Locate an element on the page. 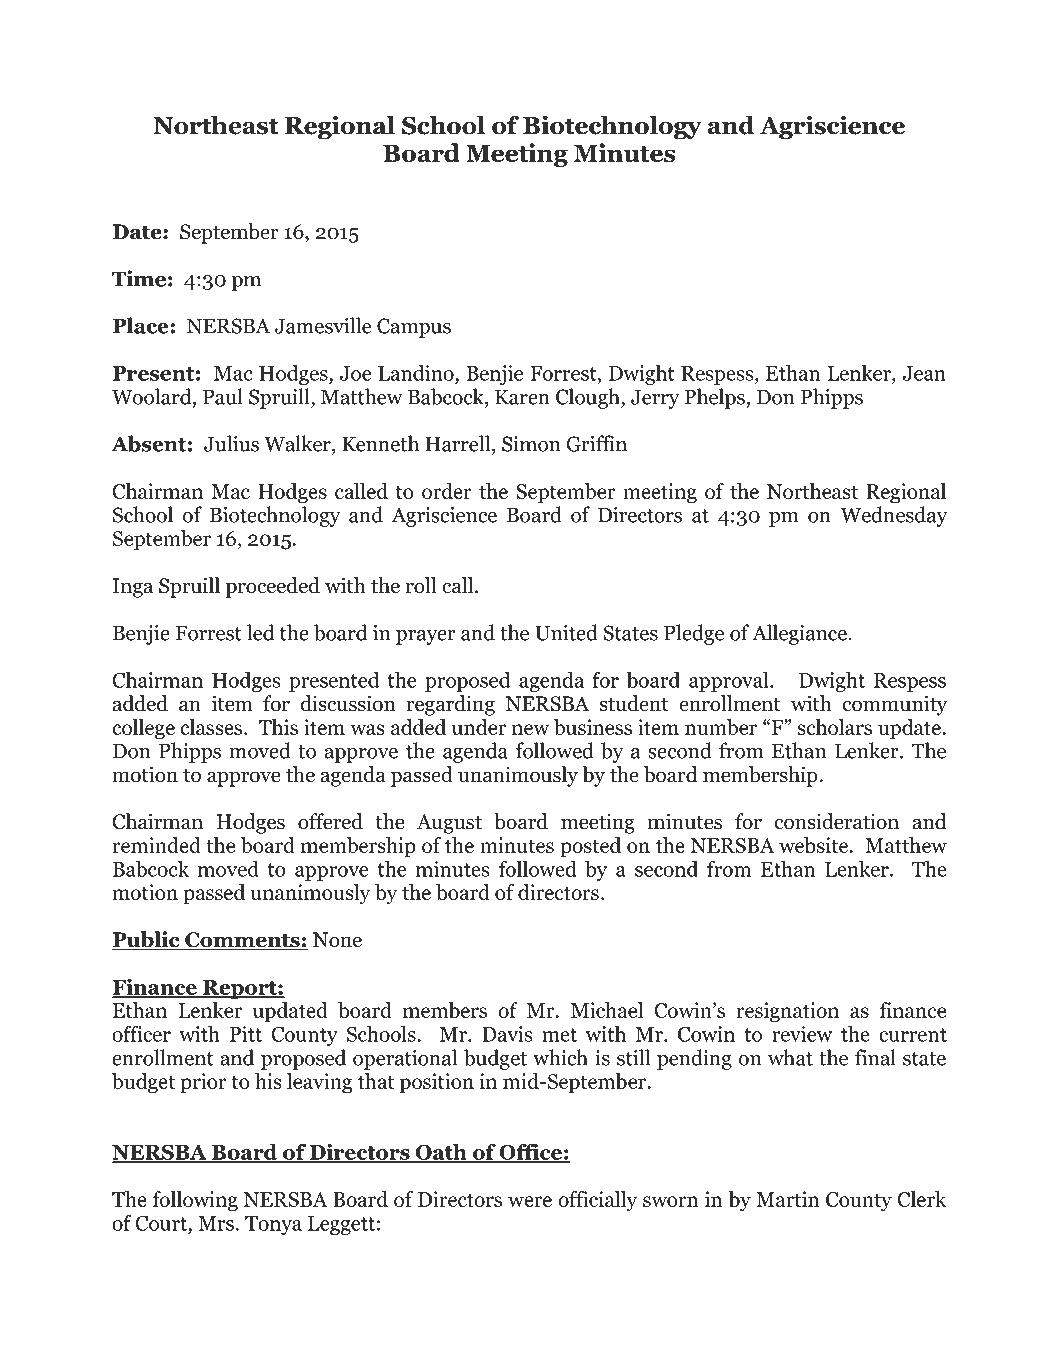 The height and width of the page is (1371, 1059). new is located at coordinates (530, 729).
